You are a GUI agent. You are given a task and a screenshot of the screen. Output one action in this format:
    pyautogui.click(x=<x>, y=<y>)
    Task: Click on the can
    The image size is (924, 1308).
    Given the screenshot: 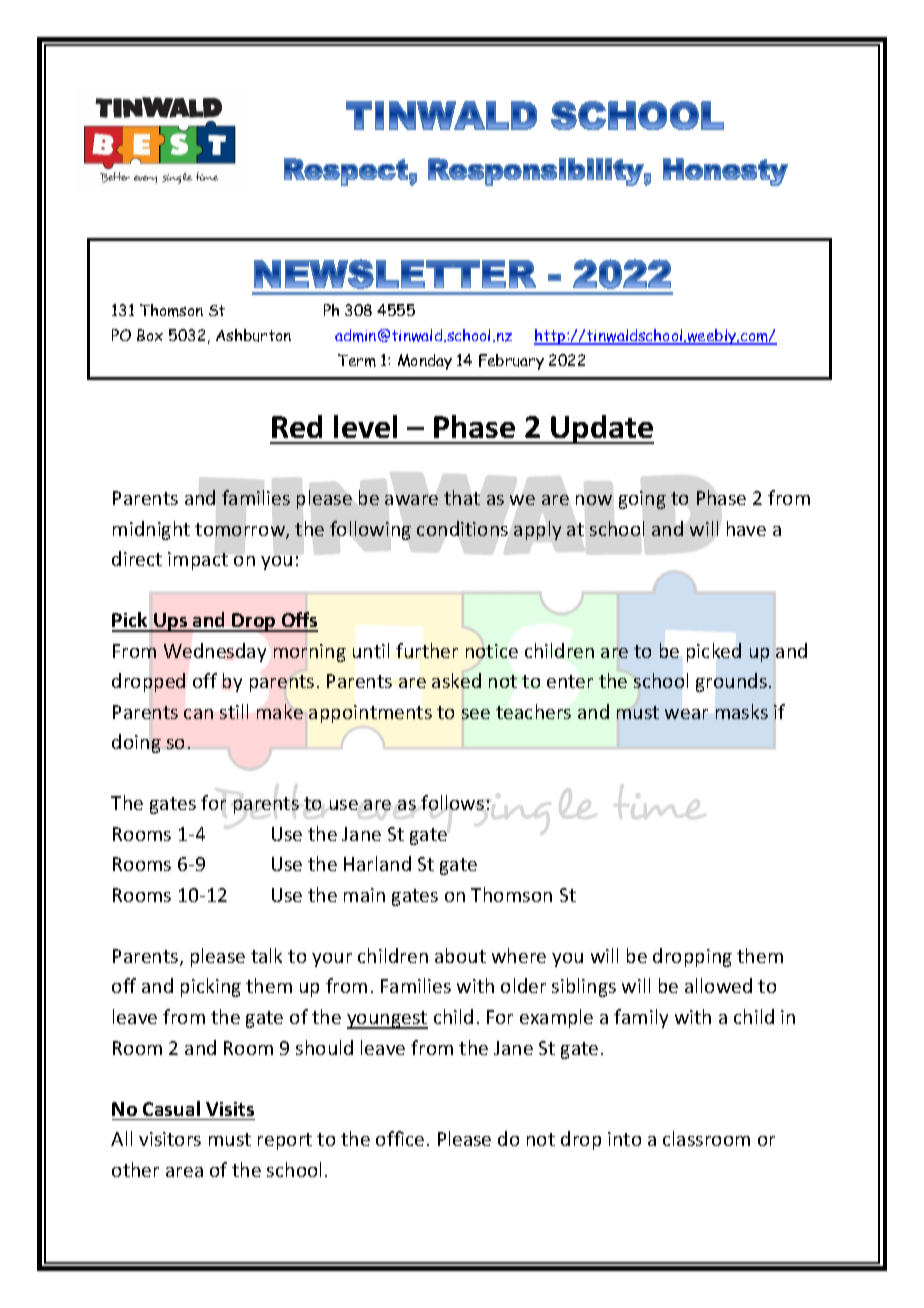 What is the action you would take?
    pyautogui.click(x=198, y=714)
